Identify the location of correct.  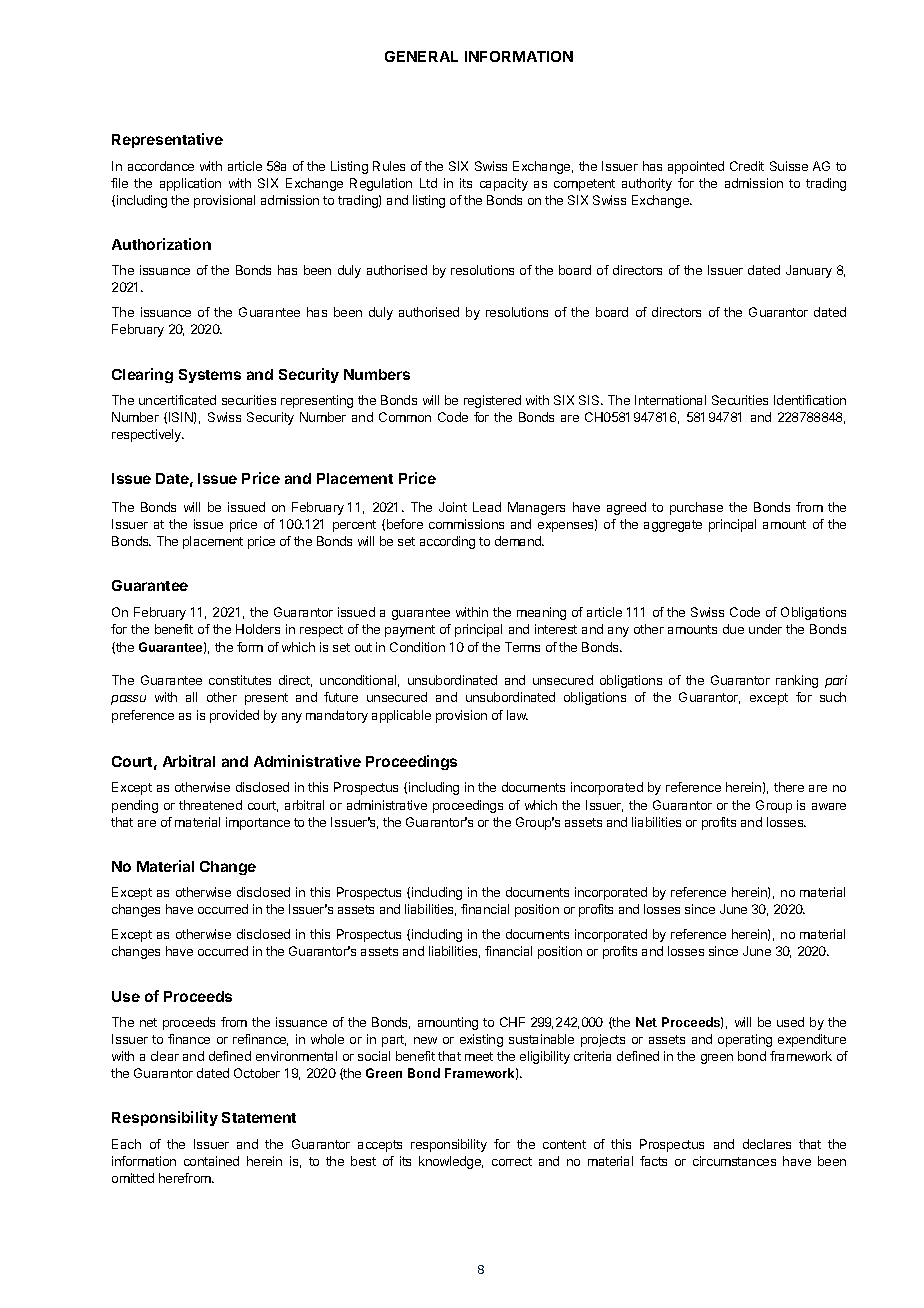
(512, 1161).
